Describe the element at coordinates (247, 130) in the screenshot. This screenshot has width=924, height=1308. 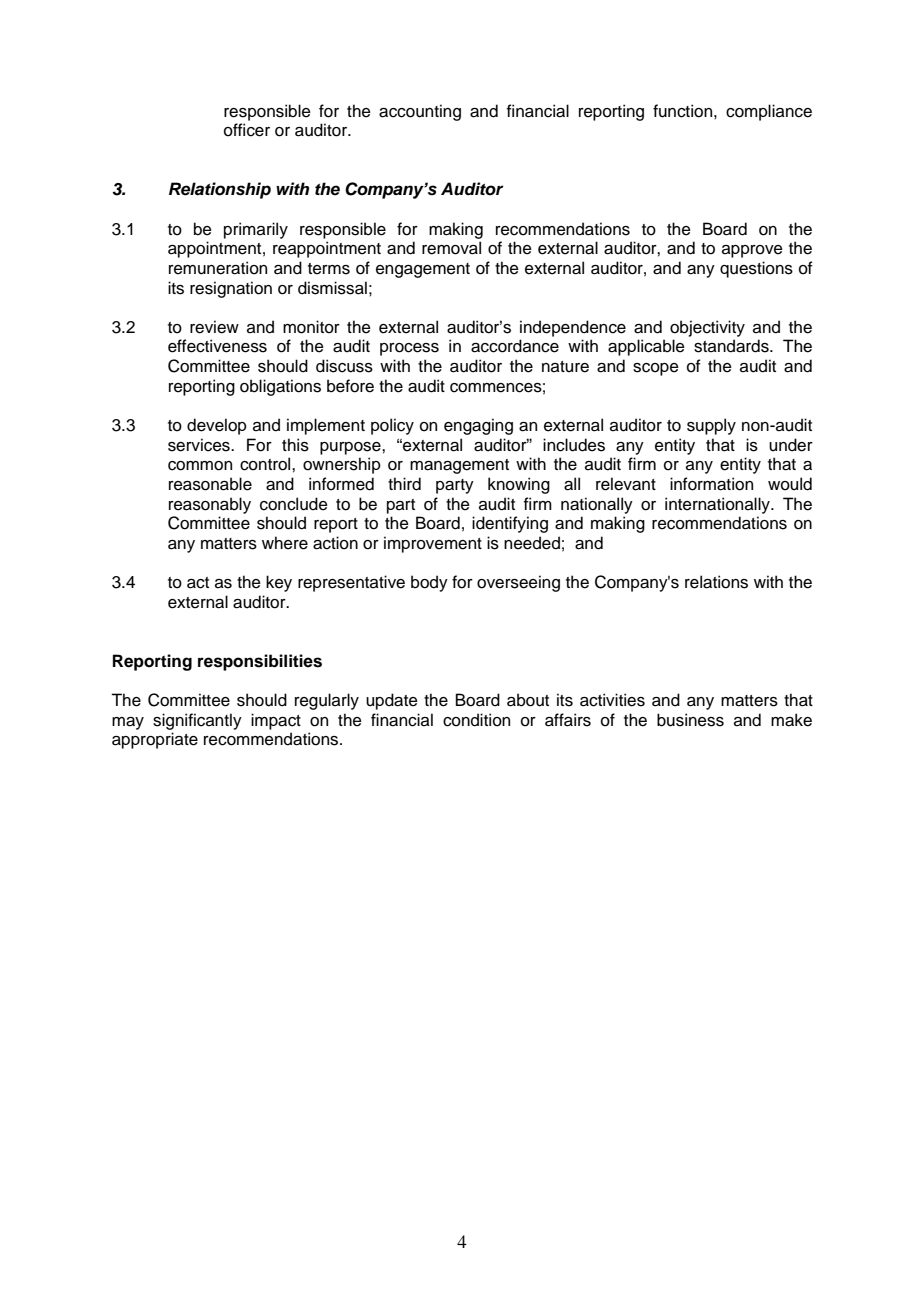
I see `officer` at that location.
